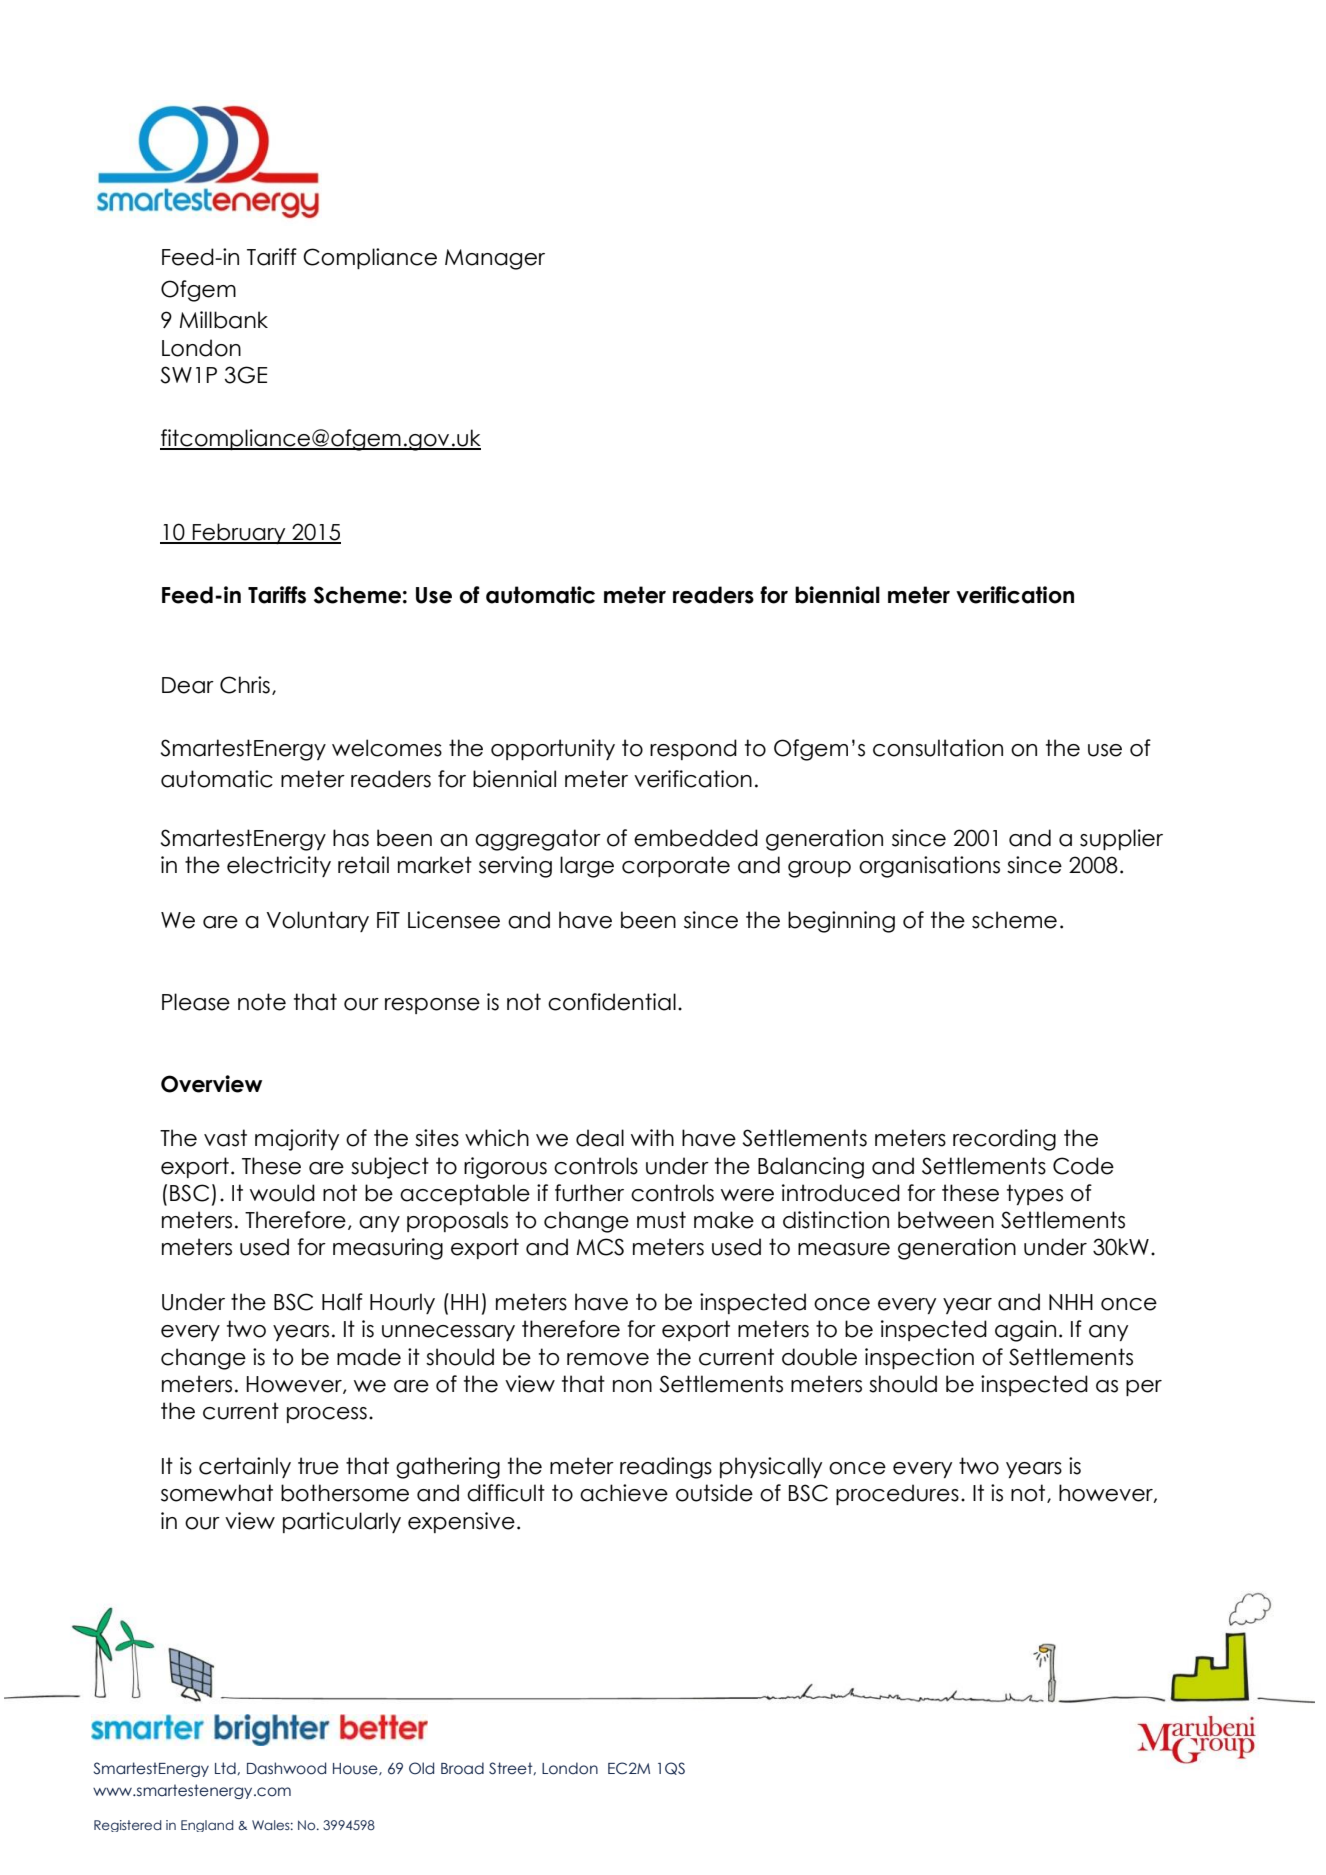 The width and height of the screenshot is (1326, 1875). I want to click on confidential, so click(612, 1002).
